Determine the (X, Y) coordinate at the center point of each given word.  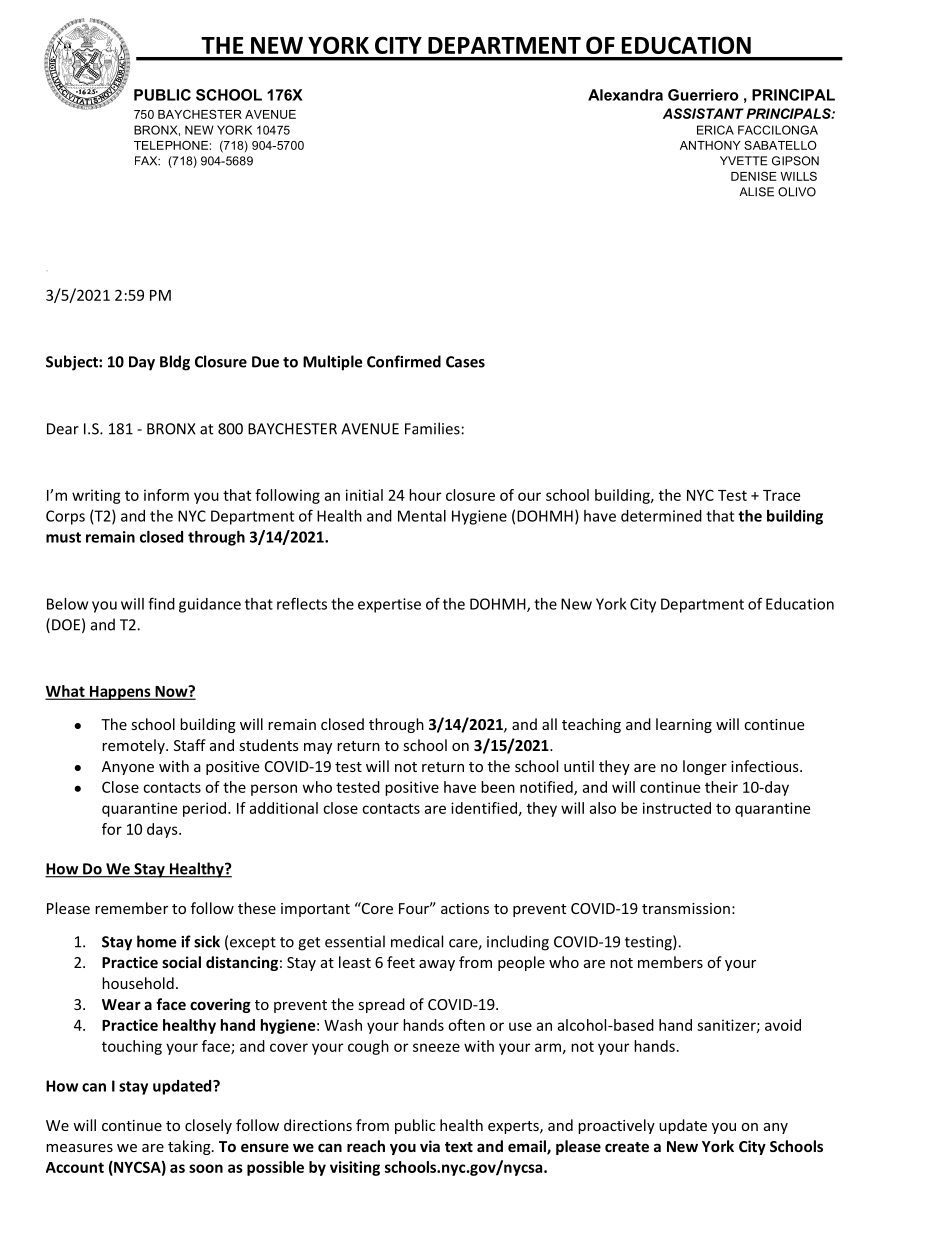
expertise (389, 605)
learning (684, 725)
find (161, 603)
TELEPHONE (171, 145)
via (430, 1146)
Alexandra (625, 95)
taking (190, 1147)
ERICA (715, 130)
